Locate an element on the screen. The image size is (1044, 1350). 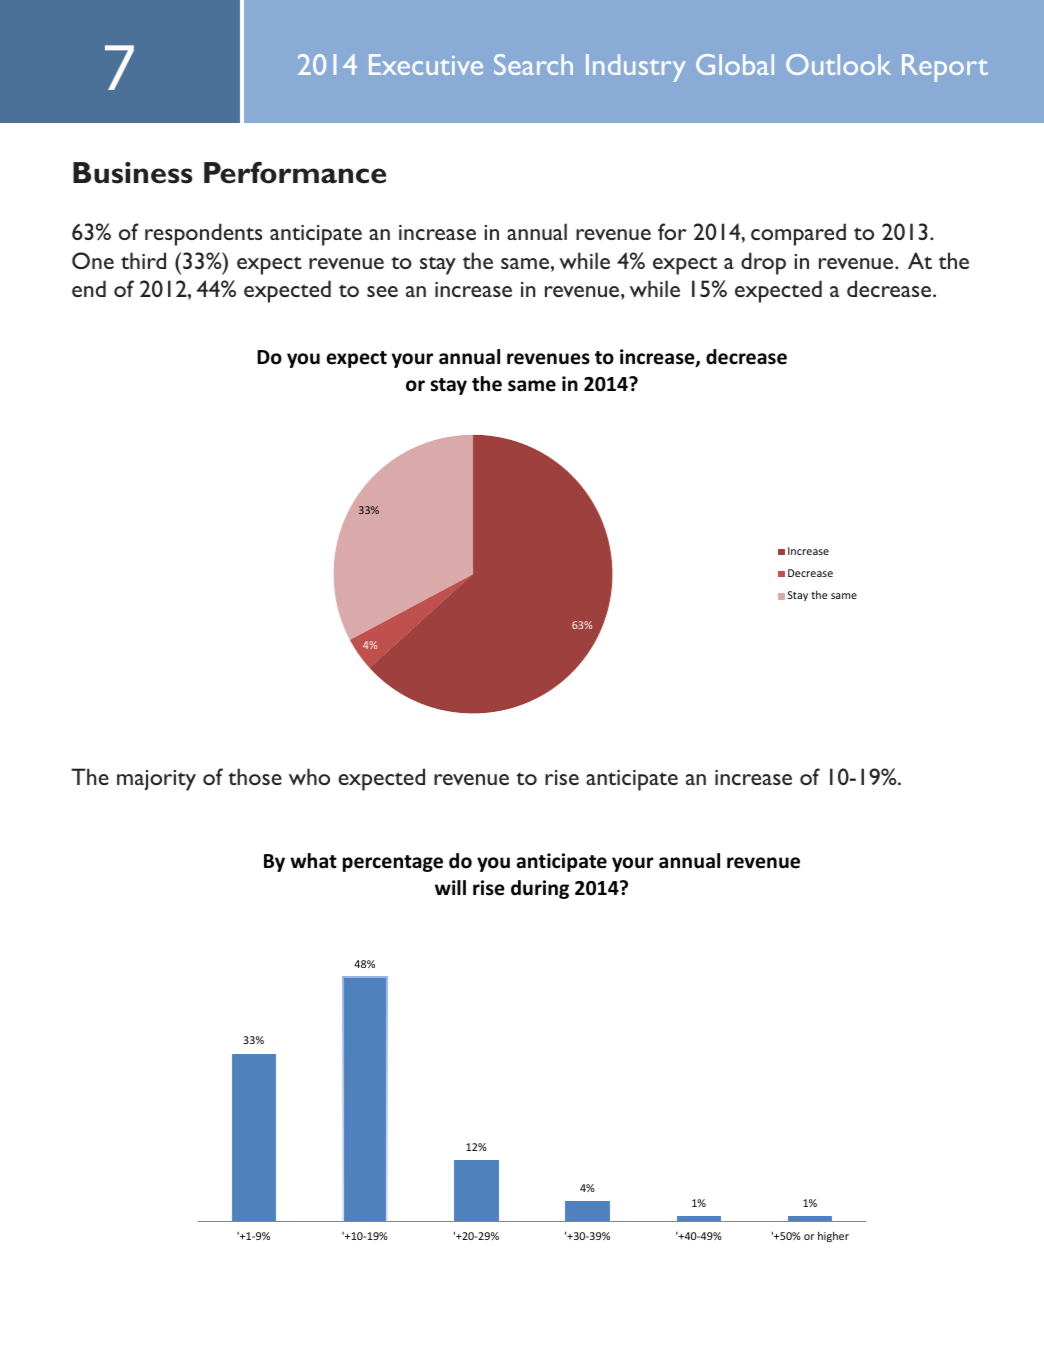
will is located at coordinates (450, 887).
